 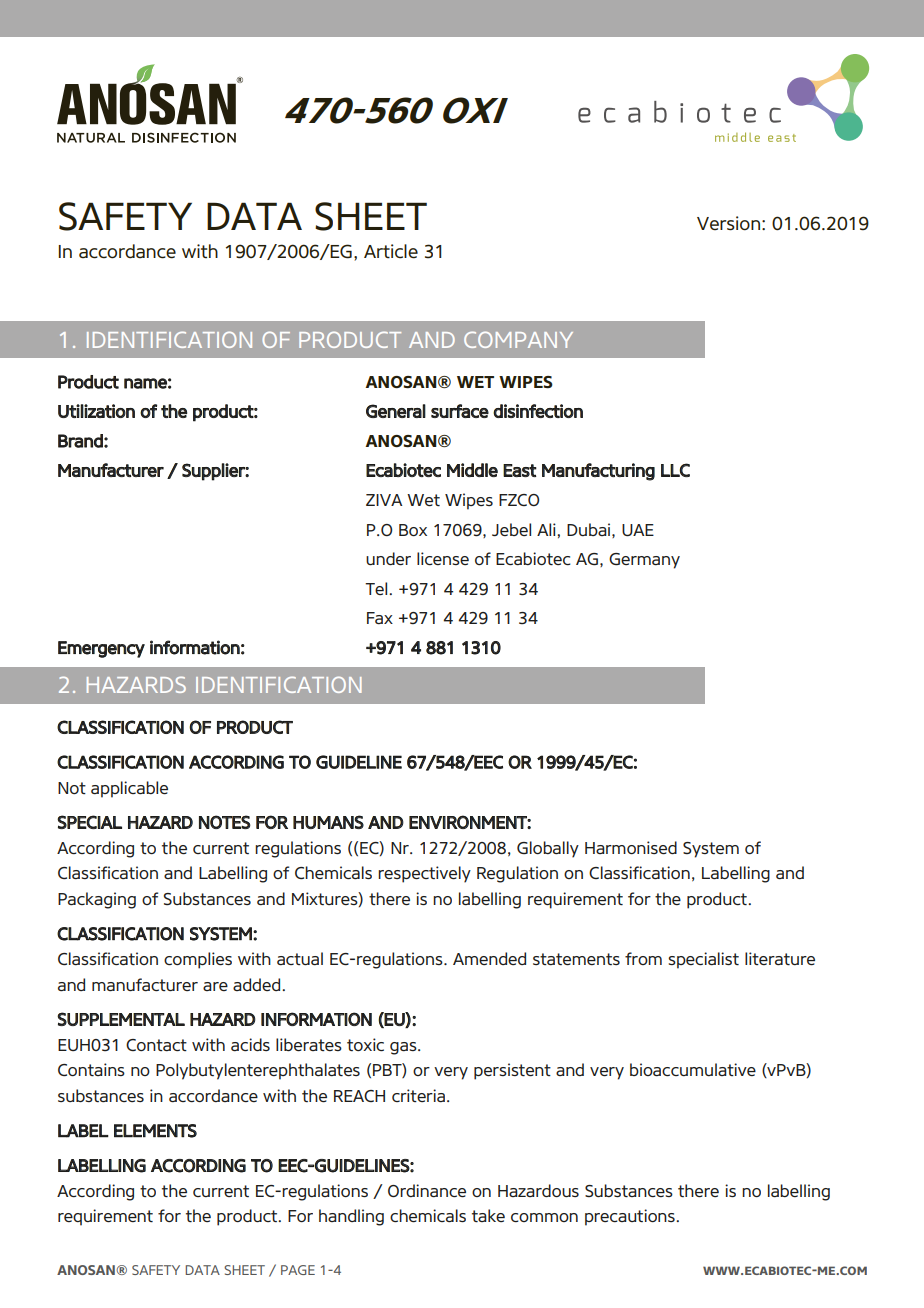 I want to click on Utilization, so click(x=96, y=411).
